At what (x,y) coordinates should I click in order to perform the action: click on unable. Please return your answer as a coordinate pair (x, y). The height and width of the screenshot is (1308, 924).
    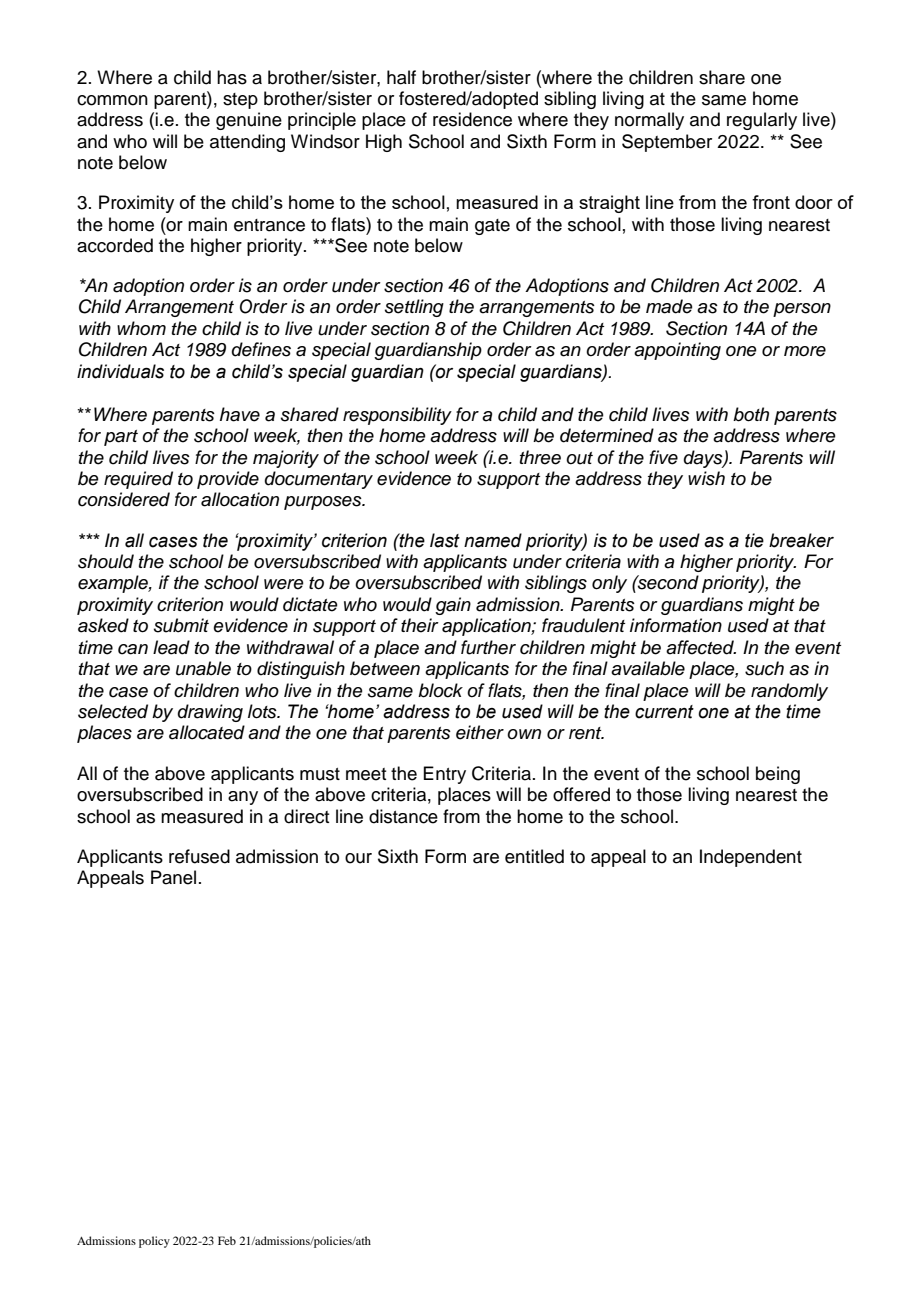
    Looking at the image, I should click on (203, 668).
